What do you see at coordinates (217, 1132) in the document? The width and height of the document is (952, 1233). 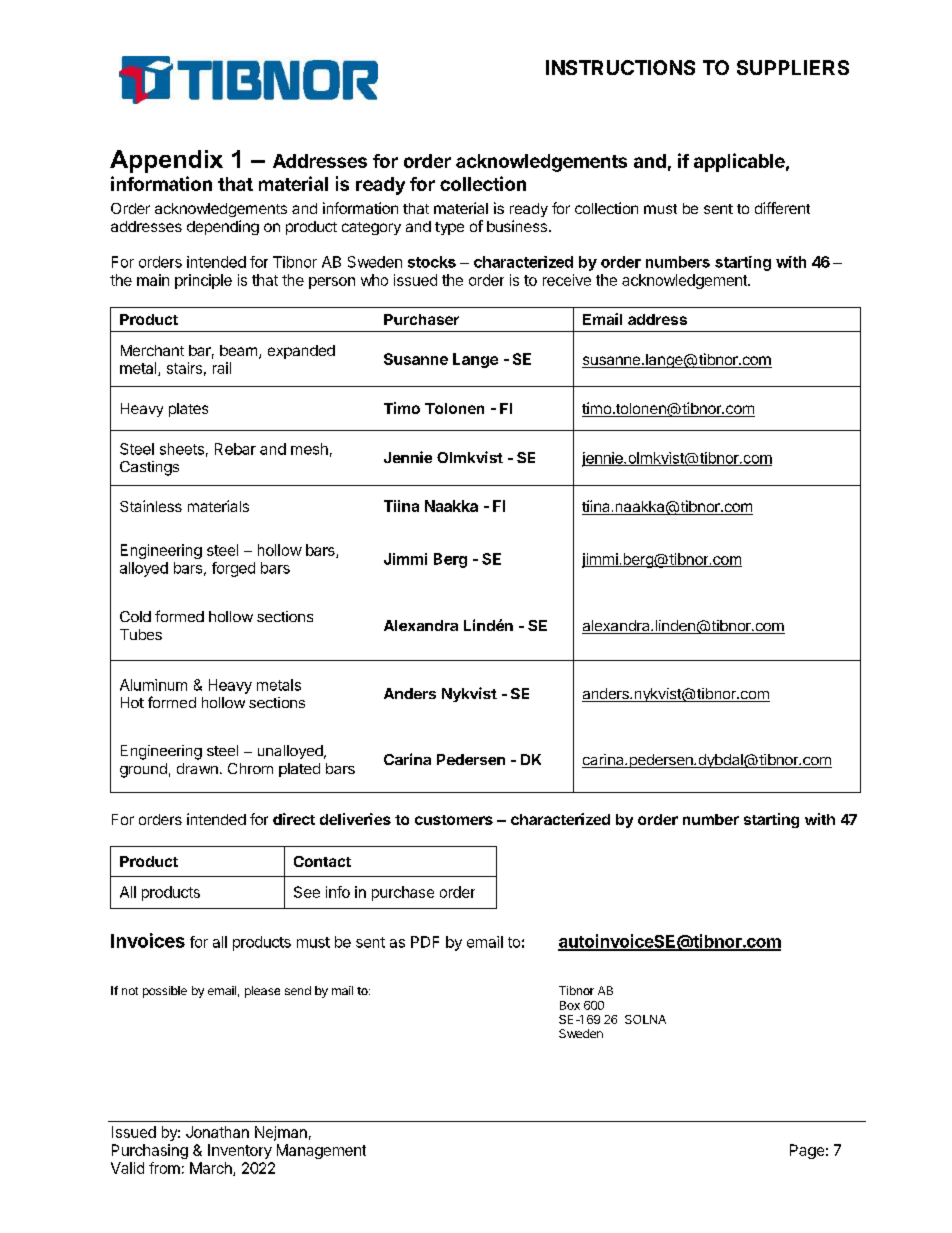 I see `Jonathan` at bounding box center [217, 1132].
